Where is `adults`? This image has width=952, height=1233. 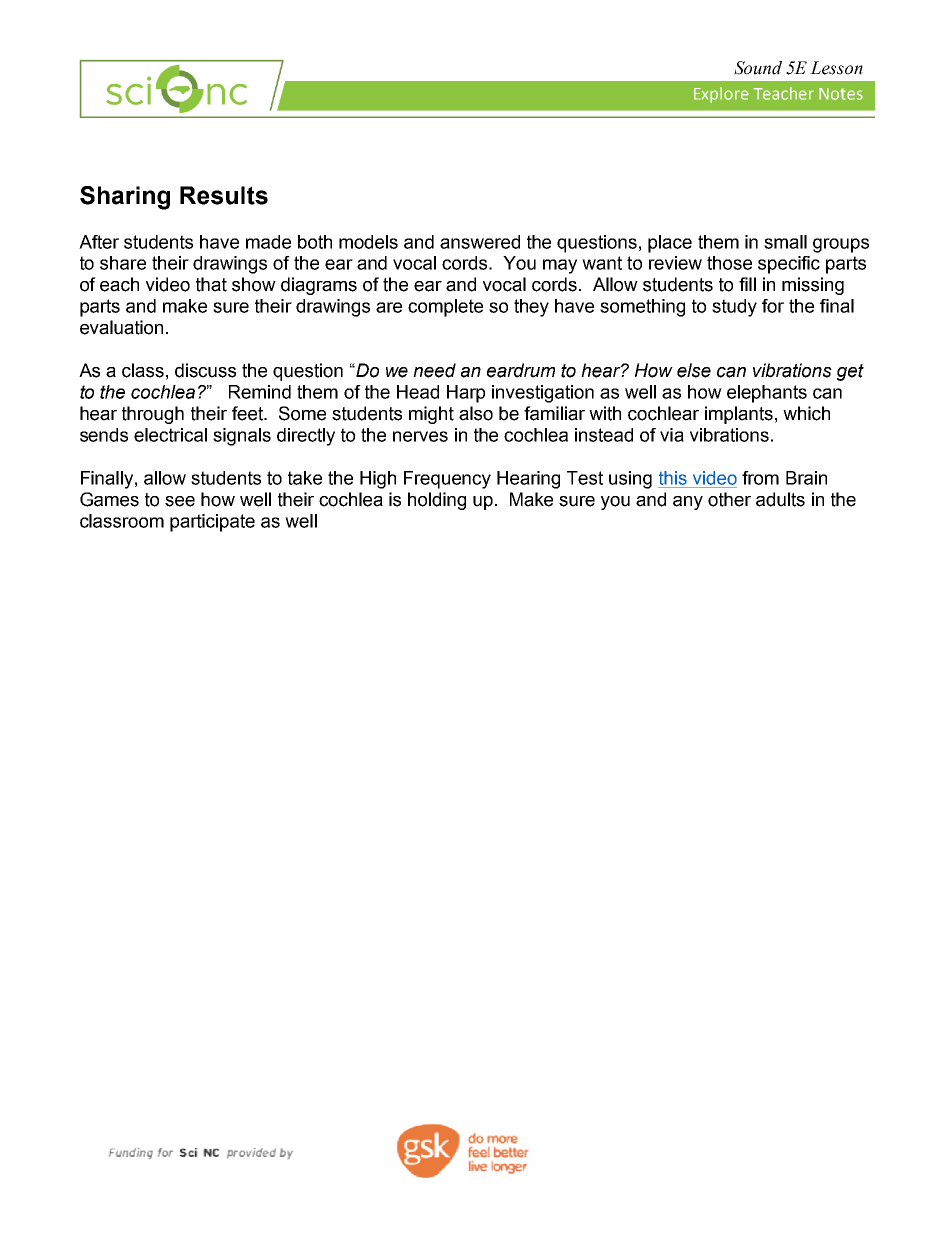
adults is located at coordinates (780, 499).
